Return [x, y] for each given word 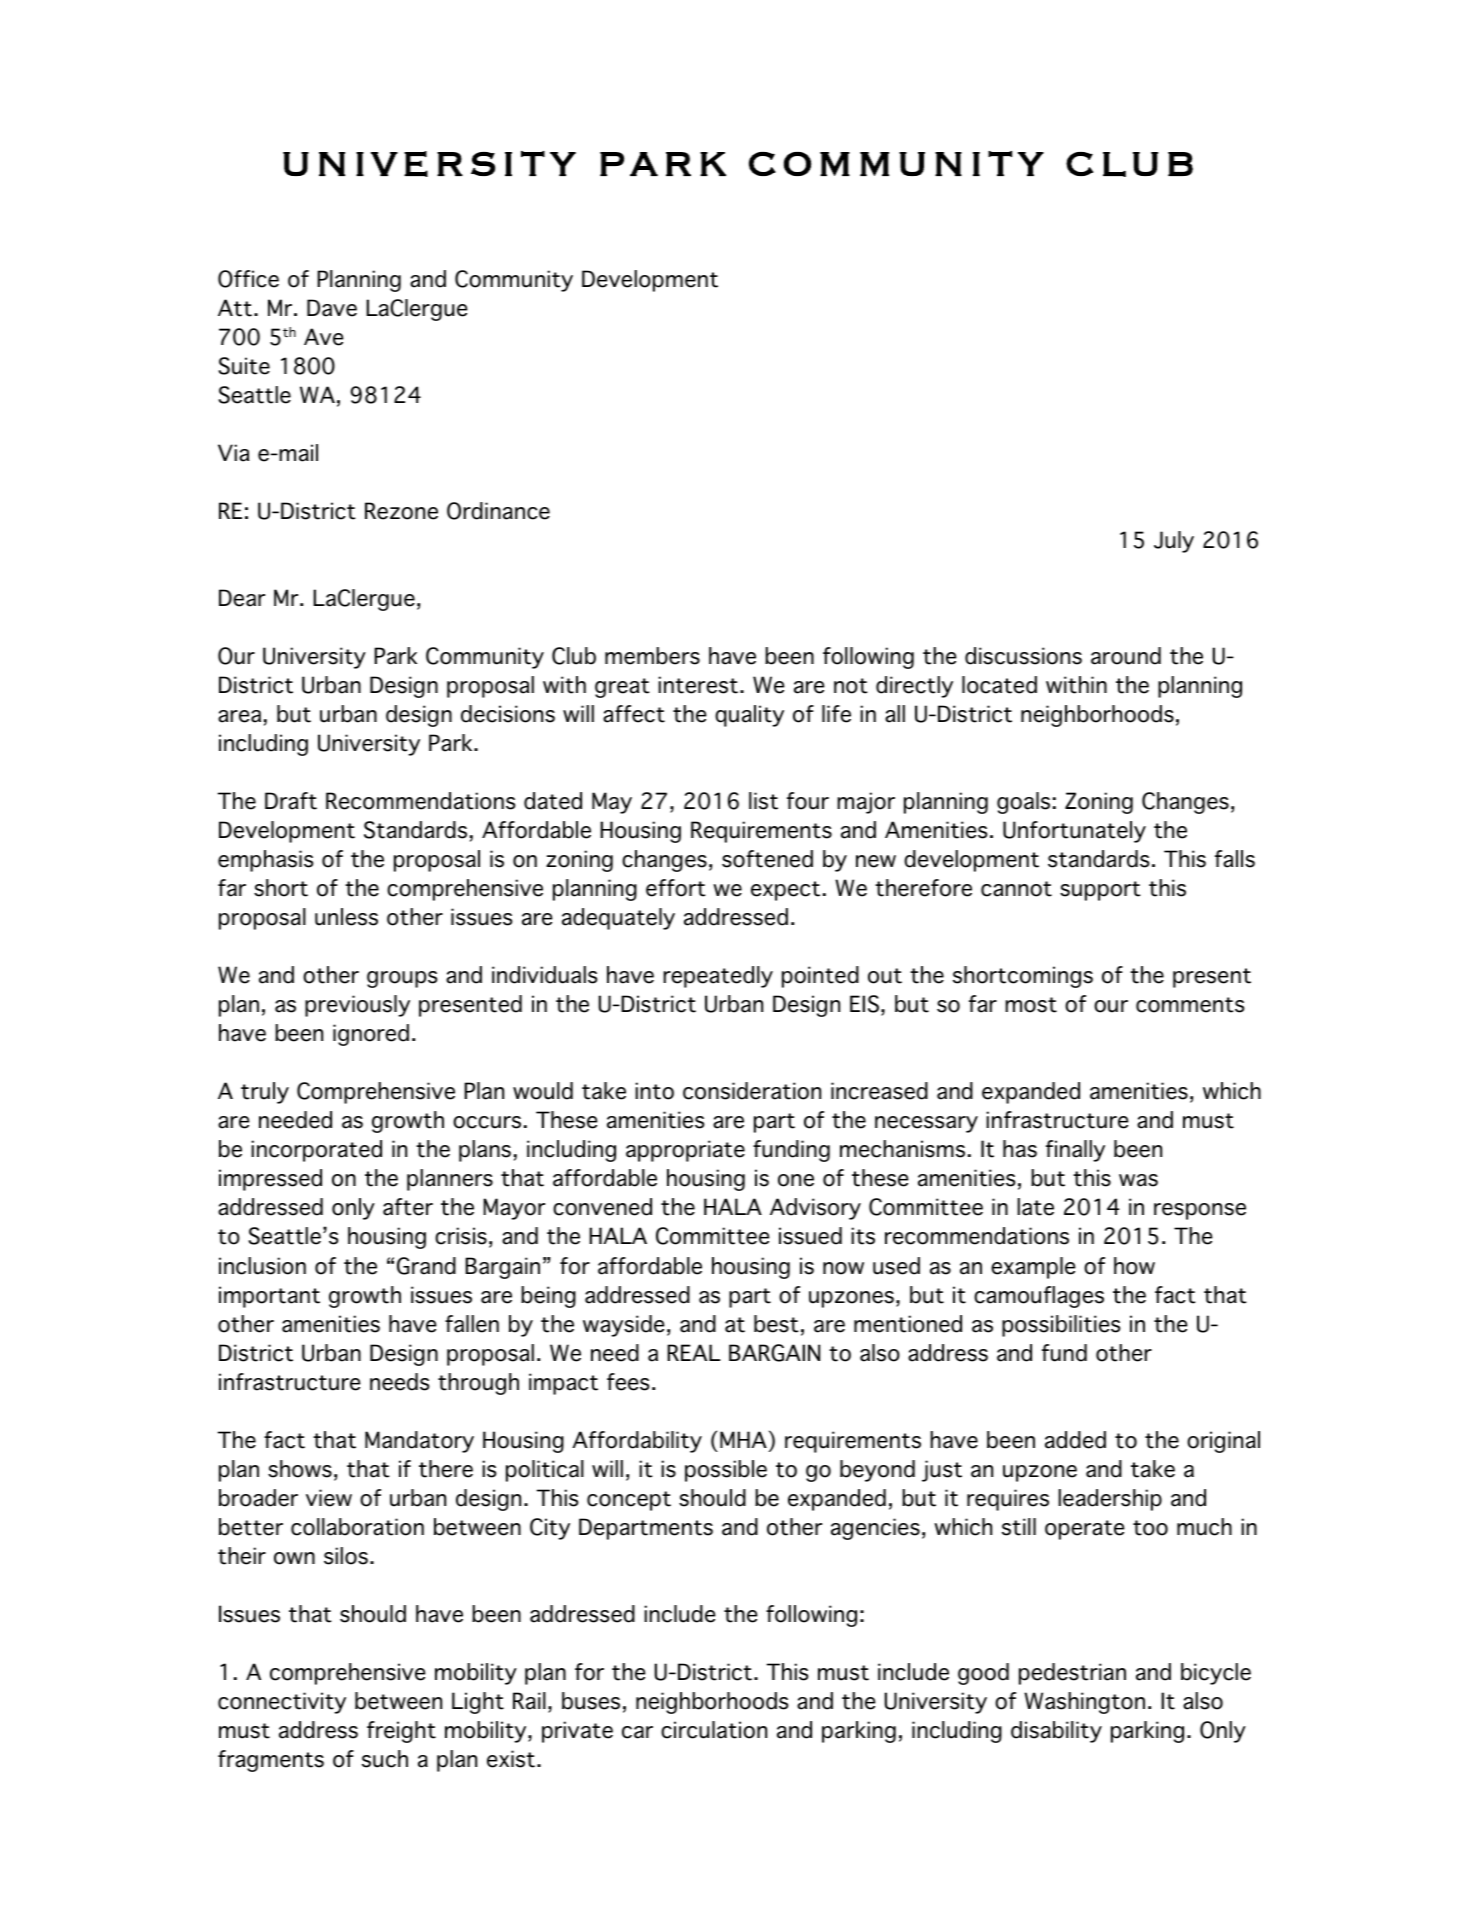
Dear [242, 598]
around [1126, 656]
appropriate [685, 1151]
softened [767, 859]
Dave [332, 308]
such [385, 1759]
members [652, 656]
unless [346, 917]
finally [1075, 1151]
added [1075, 1440]
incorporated [316, 1151]
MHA [743, 1439]
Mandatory [419, 1442]
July [1174, 542]
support [1100, 891]
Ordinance [498, 511]
